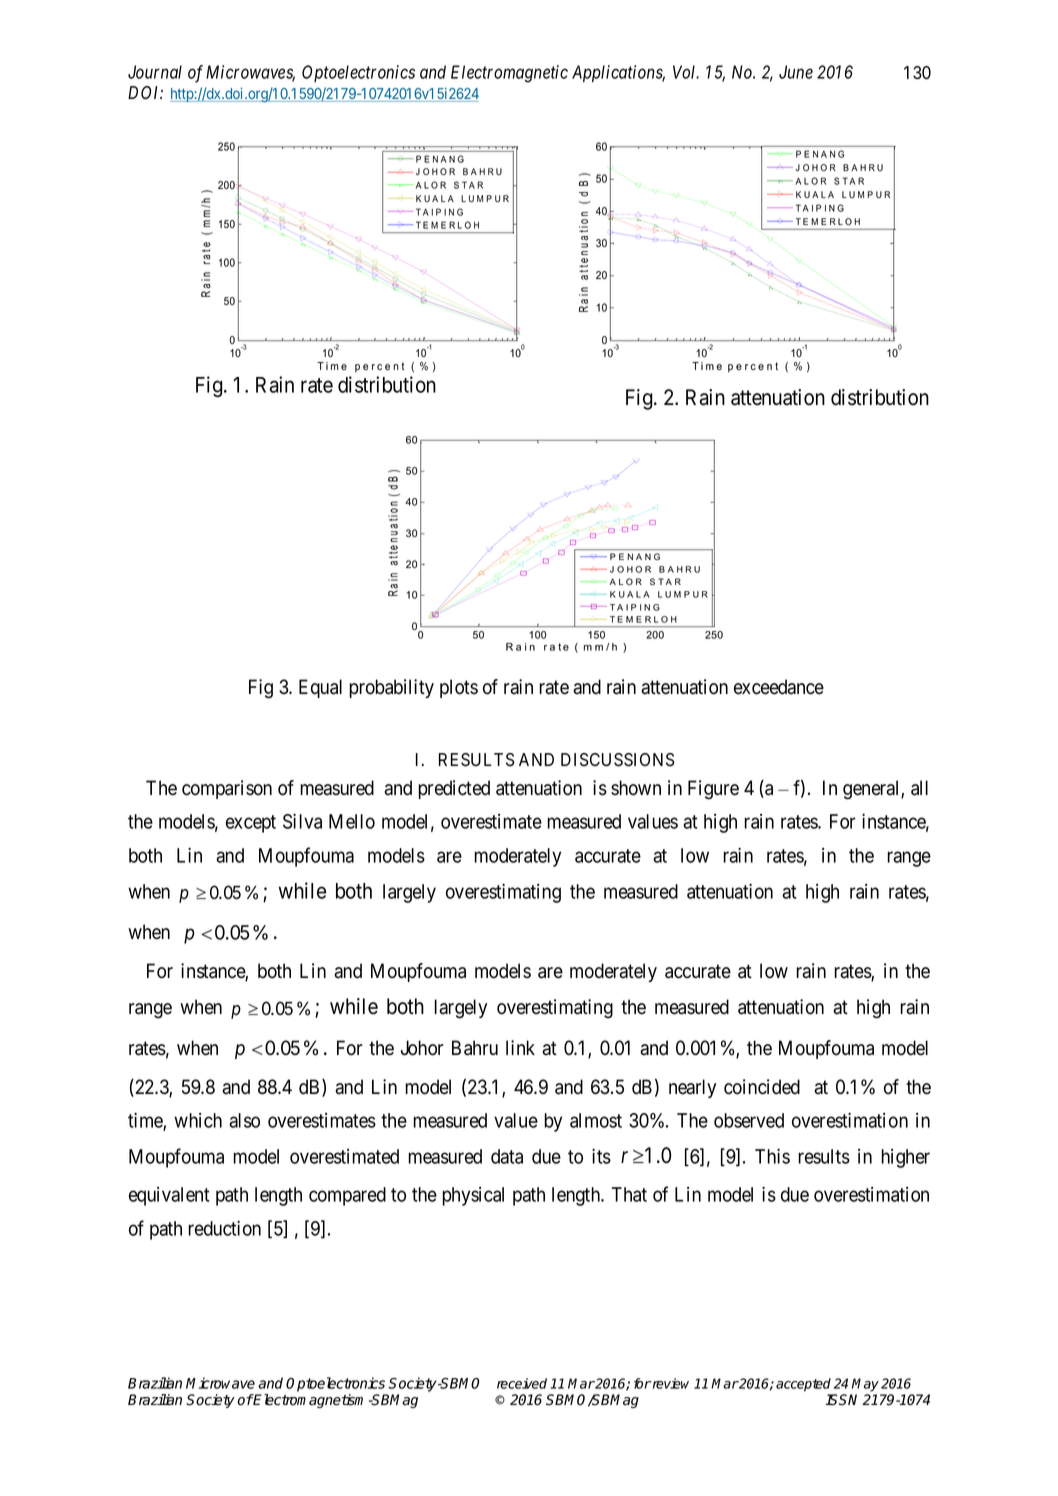 Image resolution: width=1058 pixels, height=1496 pixels. Describe the element at coordinates (155, 72) in the screenshot. I see `Journal` at that location.
